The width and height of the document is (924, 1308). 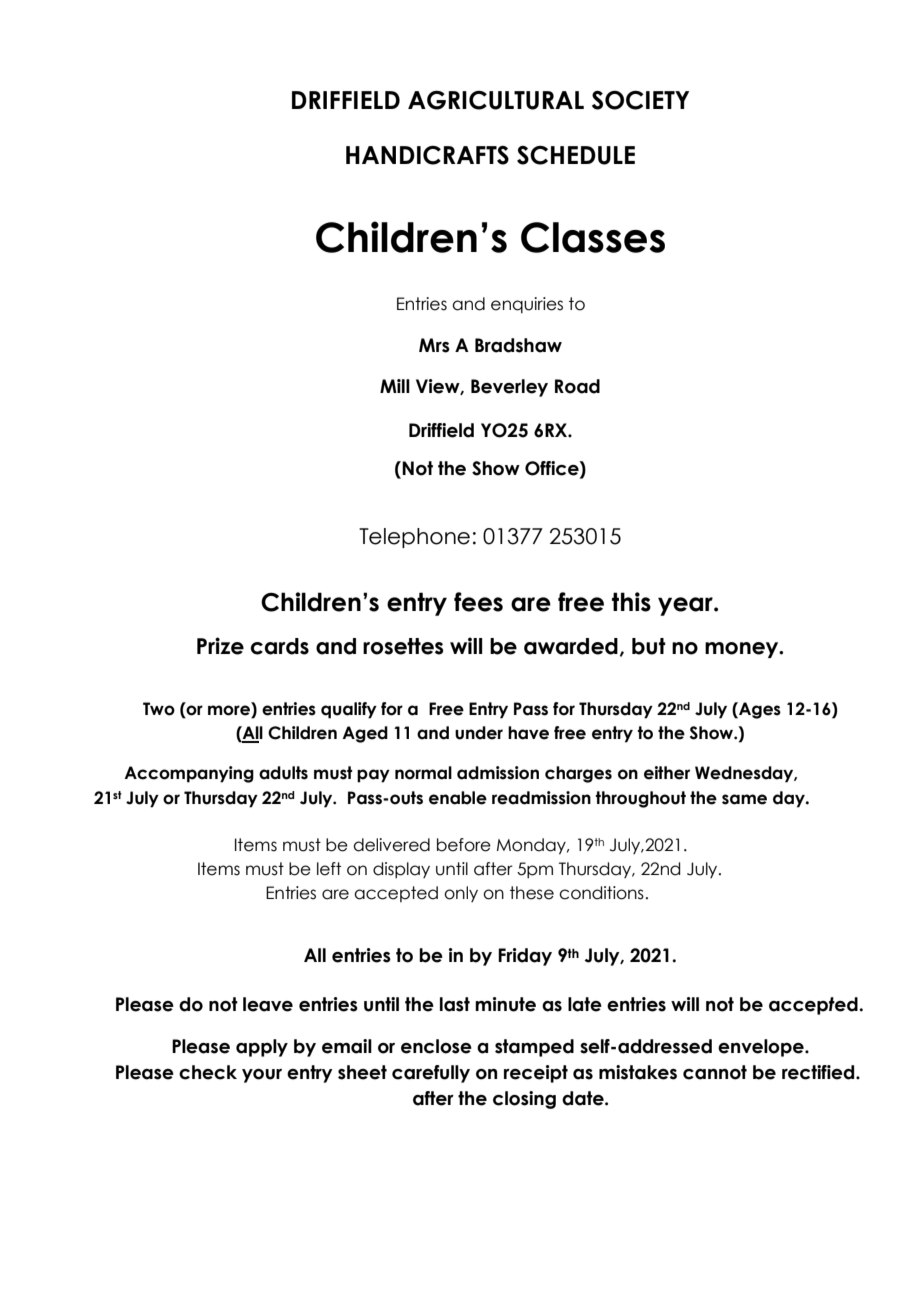 I want to click on receipt, so click(x=536, y=1074).
